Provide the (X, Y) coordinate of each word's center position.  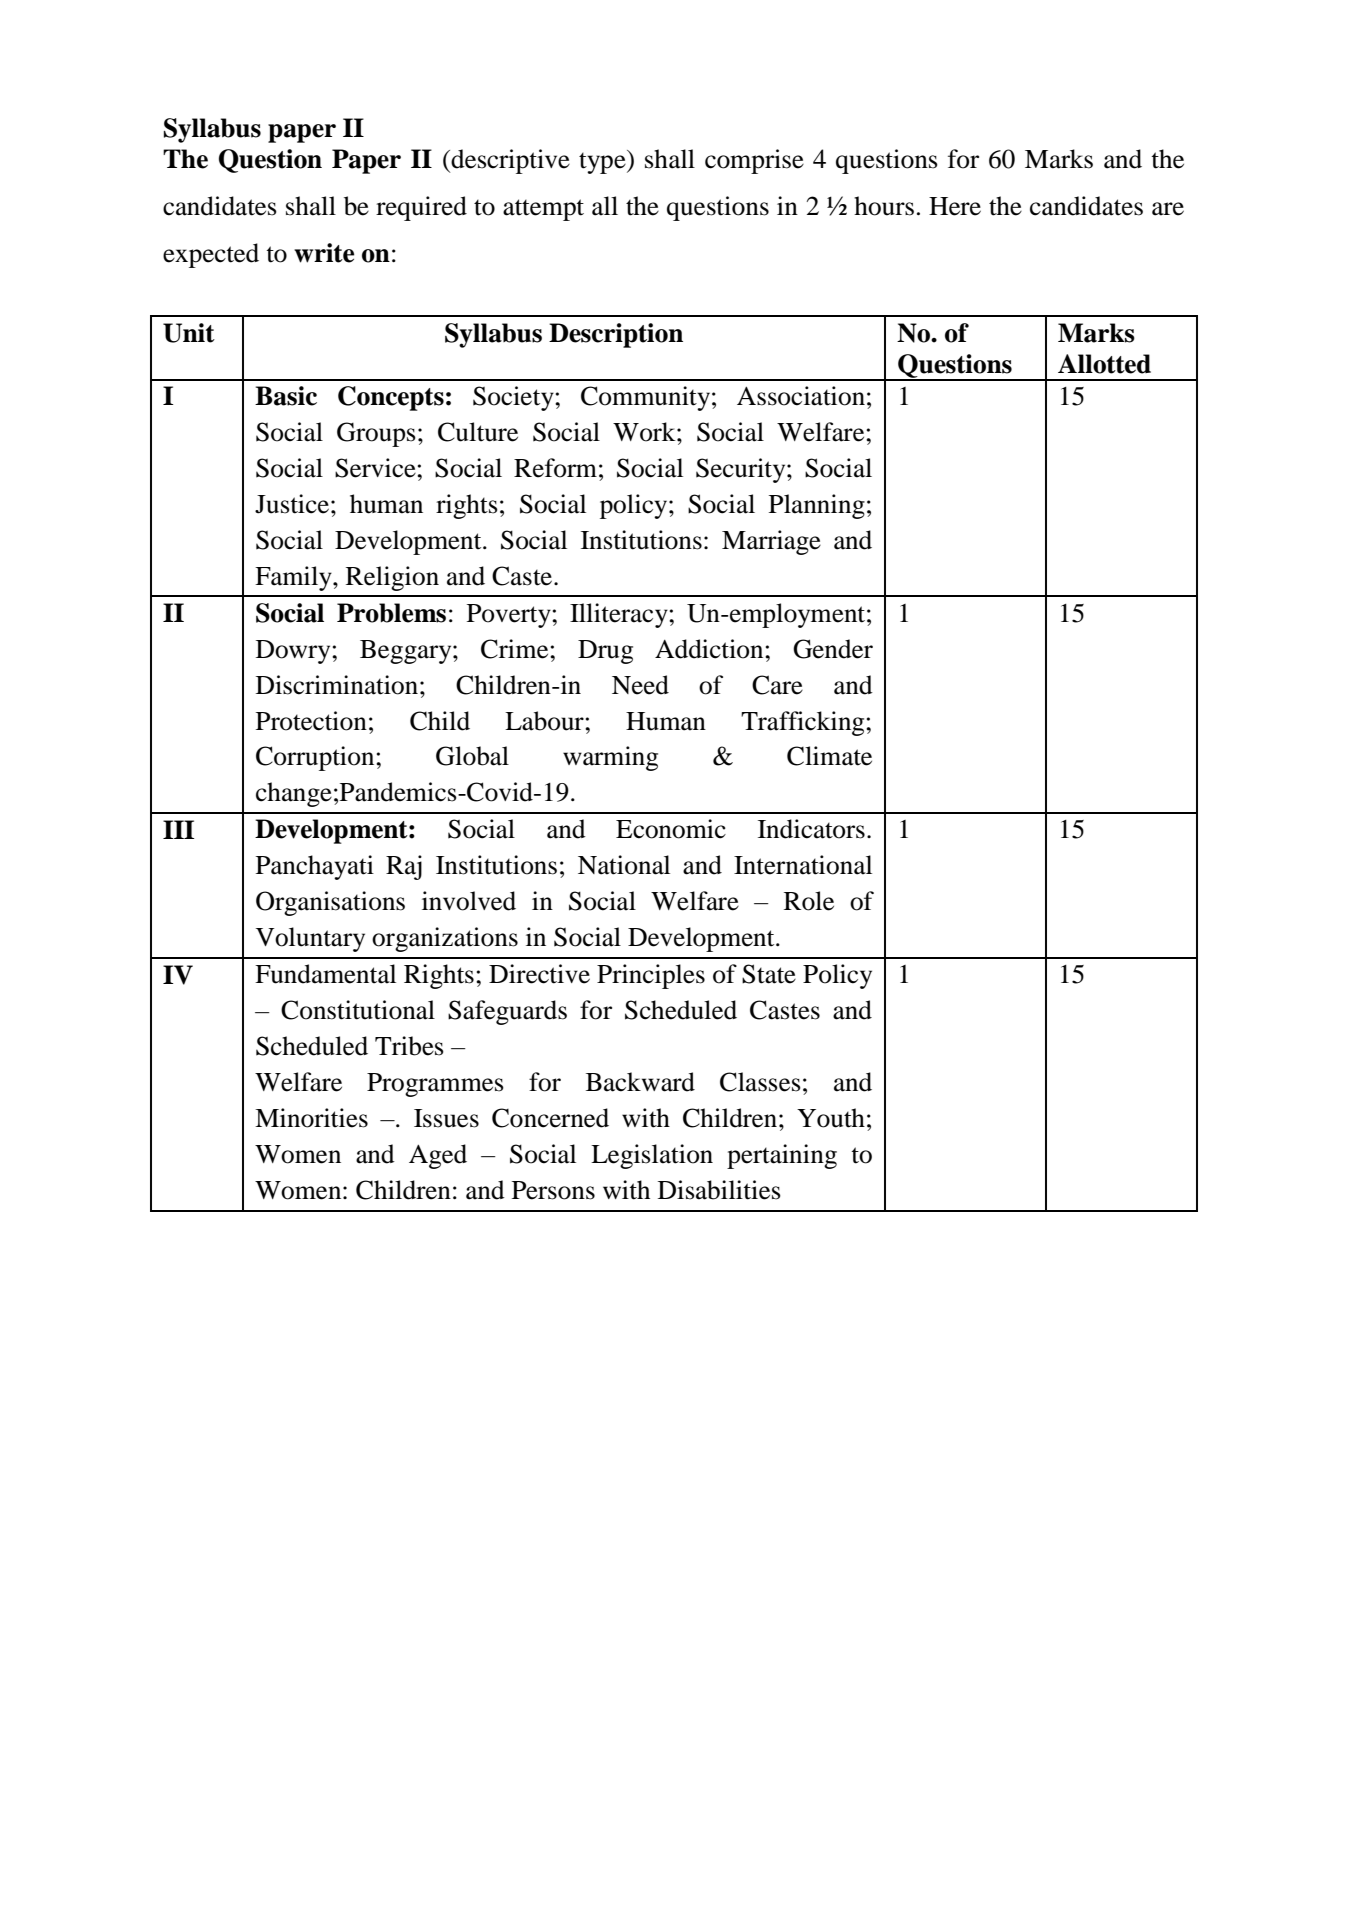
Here (955, 206)
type (603, 162)
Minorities (311, 1118)
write (324, 253)
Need (640, 685)
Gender (833, 649)
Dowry (294, 652)
